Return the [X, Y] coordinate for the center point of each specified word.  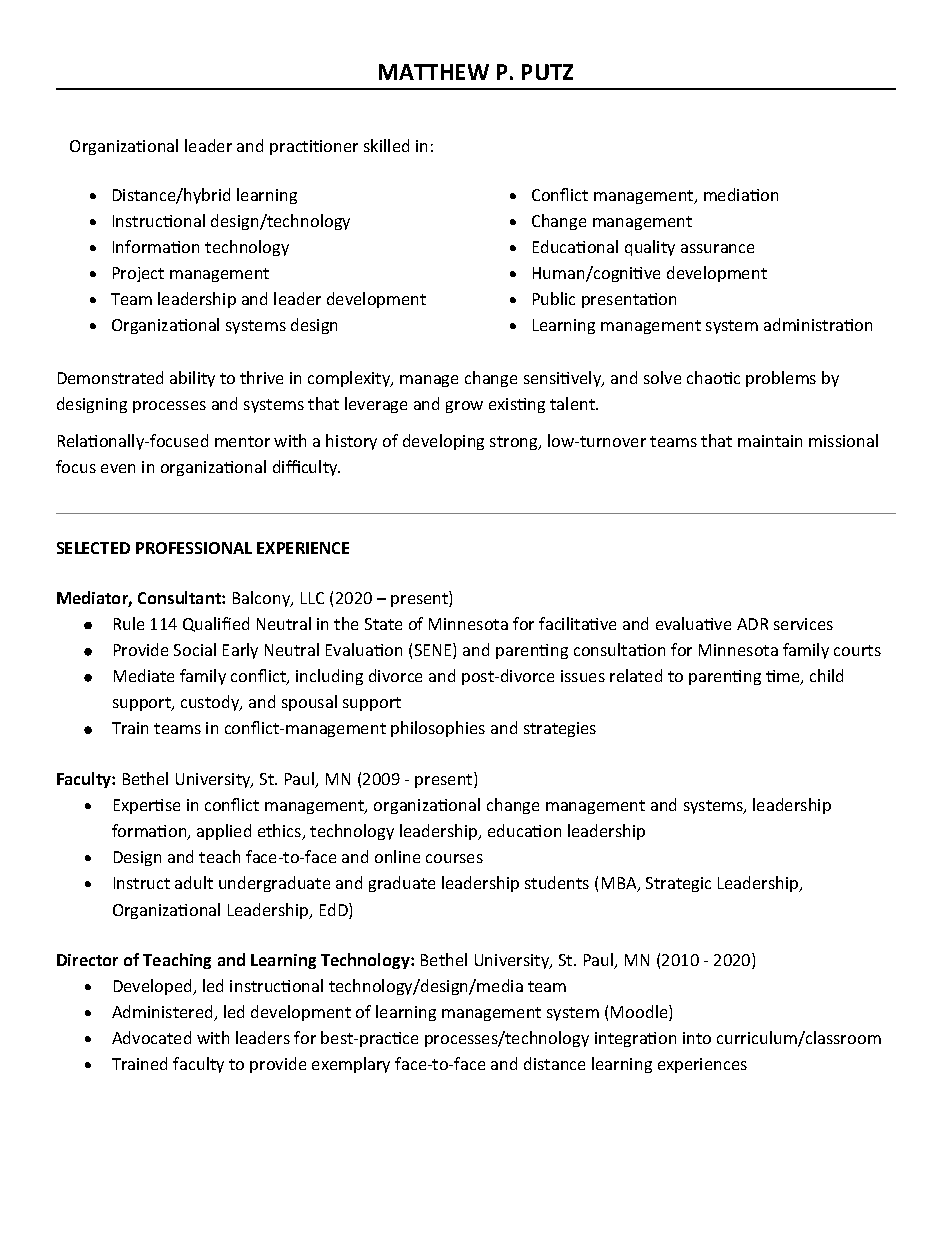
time [784, 677]
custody [211, 703]
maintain [770, 441]
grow [464, 407]
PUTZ [547, 72]
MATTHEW [434, 72]
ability [192, 379]
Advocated [151, 1037]
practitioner [314, 147]
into [697, 1038]
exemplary [351, 1065]
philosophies [438, 729]
